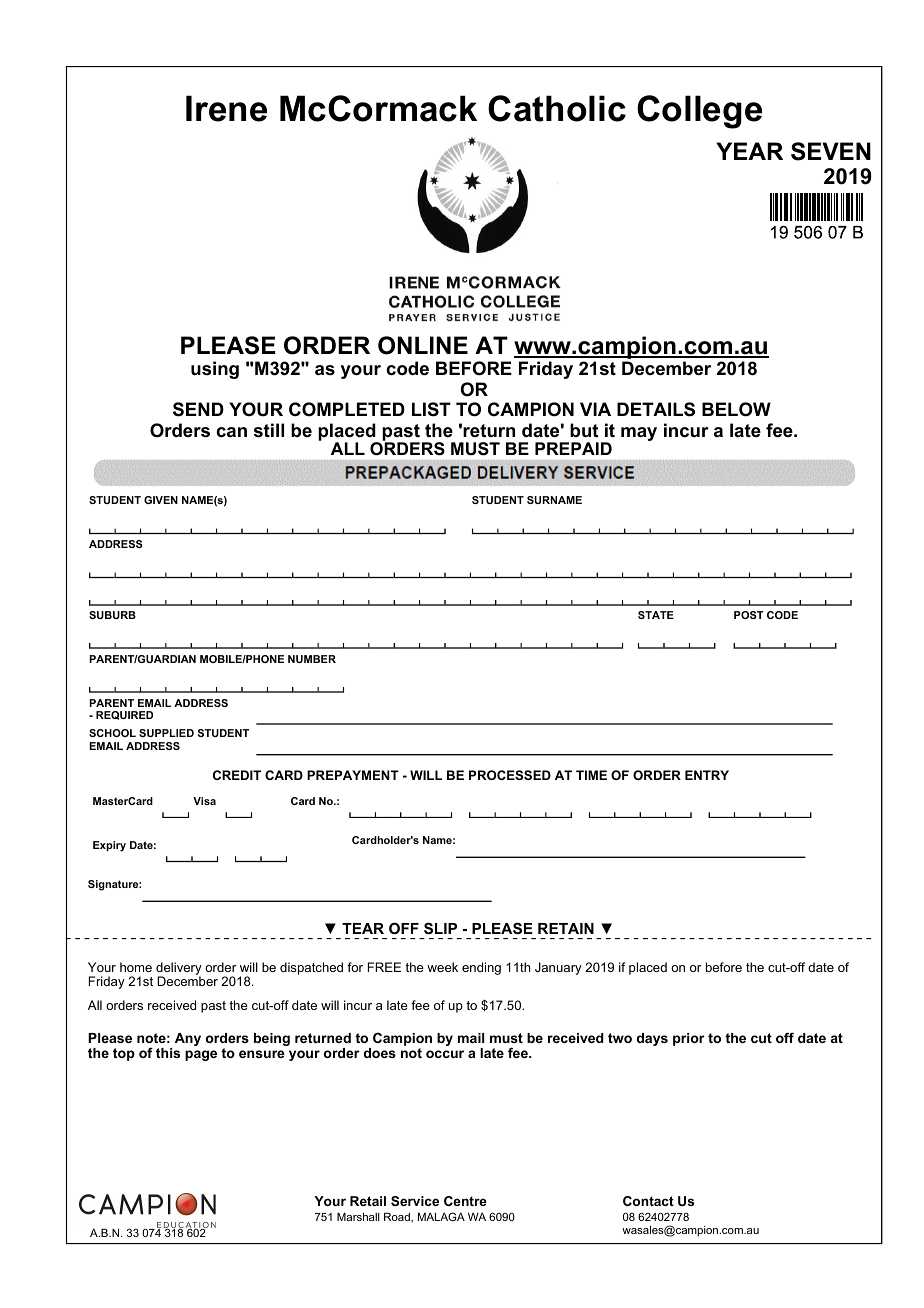 The height and width of the page is (1308, 924). Describe the element at coordinates (201, 1055) in the page. I see `page` at that location.
